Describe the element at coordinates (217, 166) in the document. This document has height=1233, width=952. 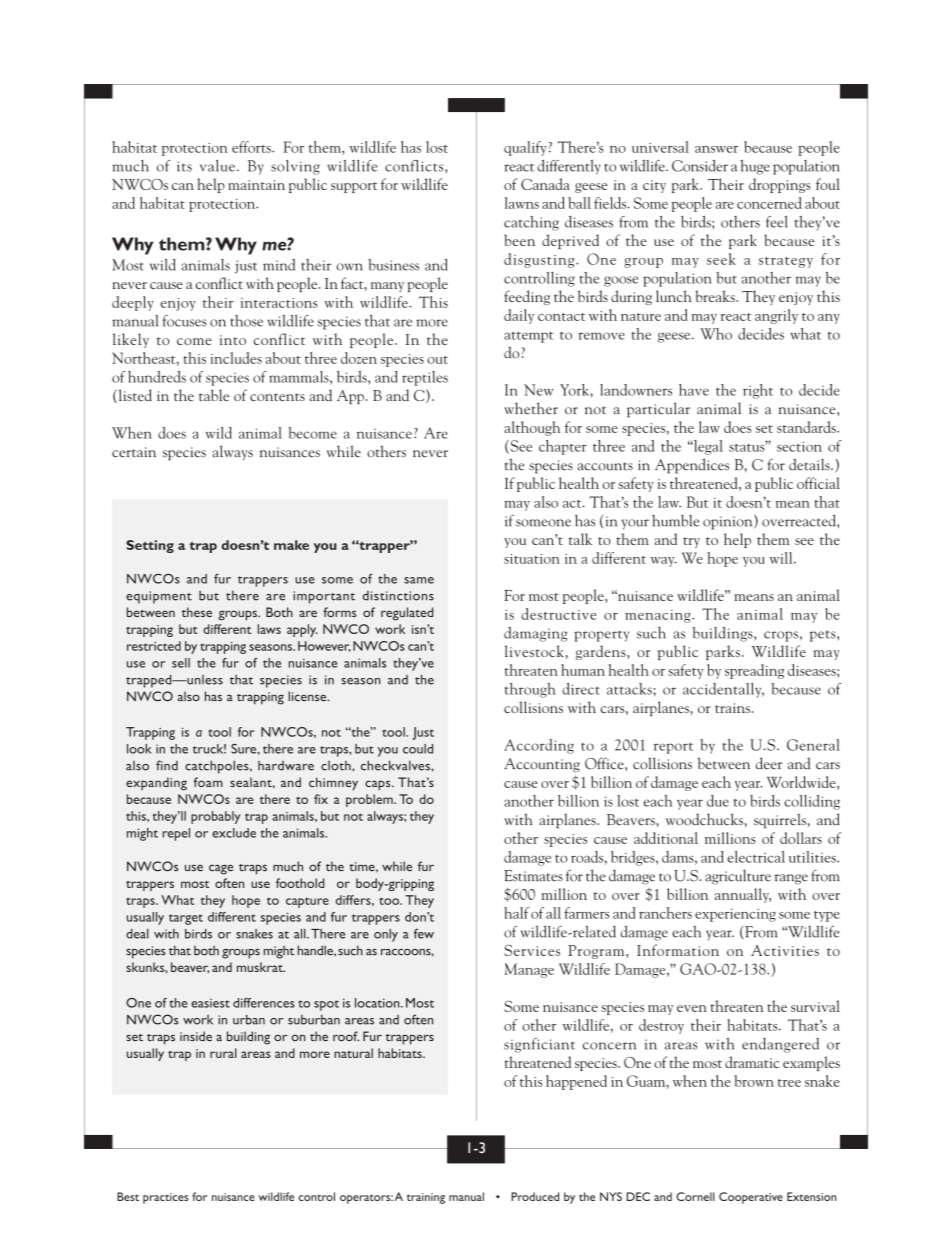
I see `value` at that location.
